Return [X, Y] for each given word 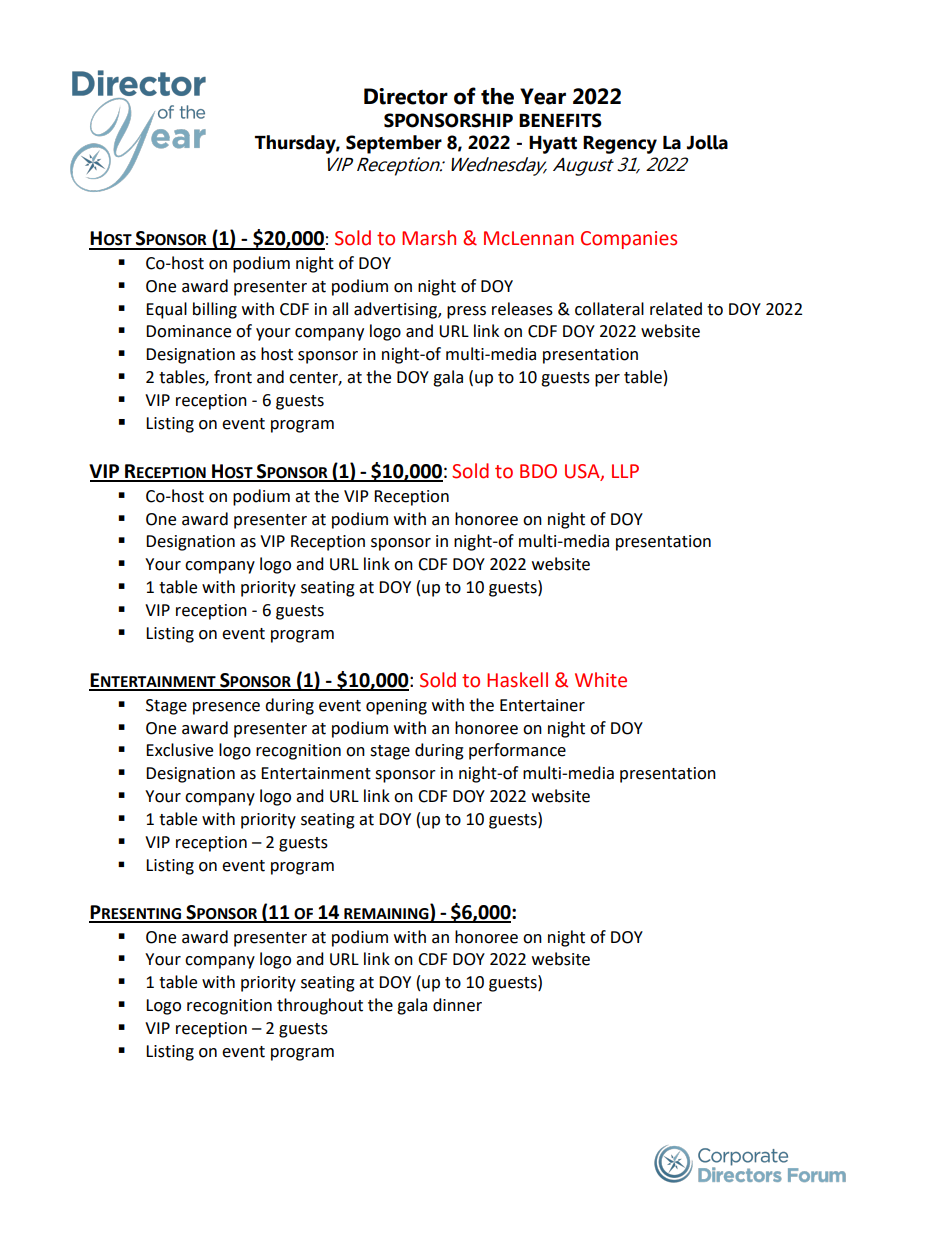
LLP [625, 471]
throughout [320, 1006]
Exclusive [179, 750]
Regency [620, 145]
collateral [609, 309]
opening [396, 707]
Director [406, 96]
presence [226, 708]
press [466, 312]
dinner [457, 1005]
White [601, 680]
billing [215, 310]
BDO [538, 471]
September [394, 144]
